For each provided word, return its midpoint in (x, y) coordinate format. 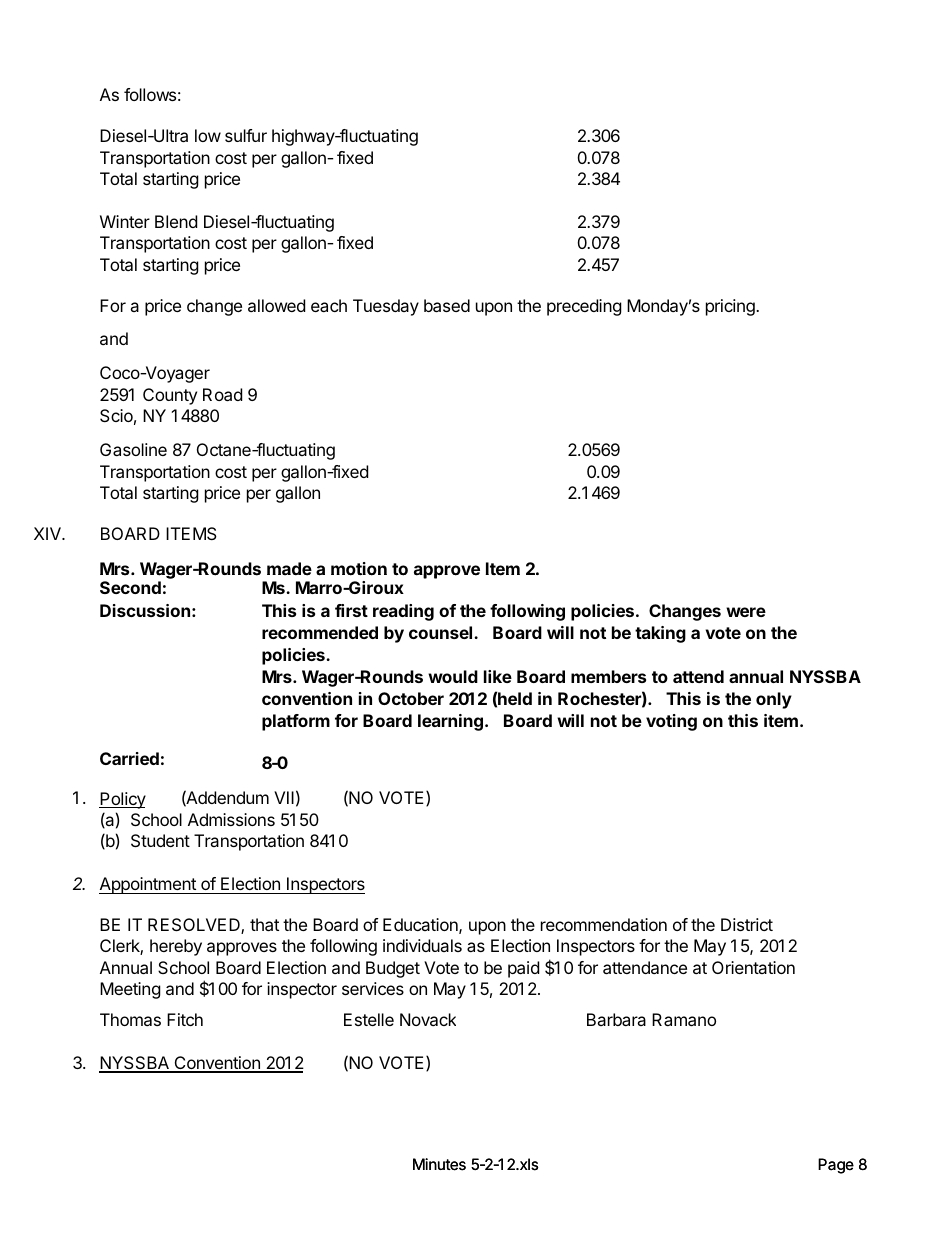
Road (222, 394)
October (411, 698)
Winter (125, 221)
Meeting (130, 990)
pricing (731, 307)
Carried (129, 758)
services (373, 988)
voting (671, 722)
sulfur (246, 135)
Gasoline (133, 449)
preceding (584, 307)
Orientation (753, 967)
